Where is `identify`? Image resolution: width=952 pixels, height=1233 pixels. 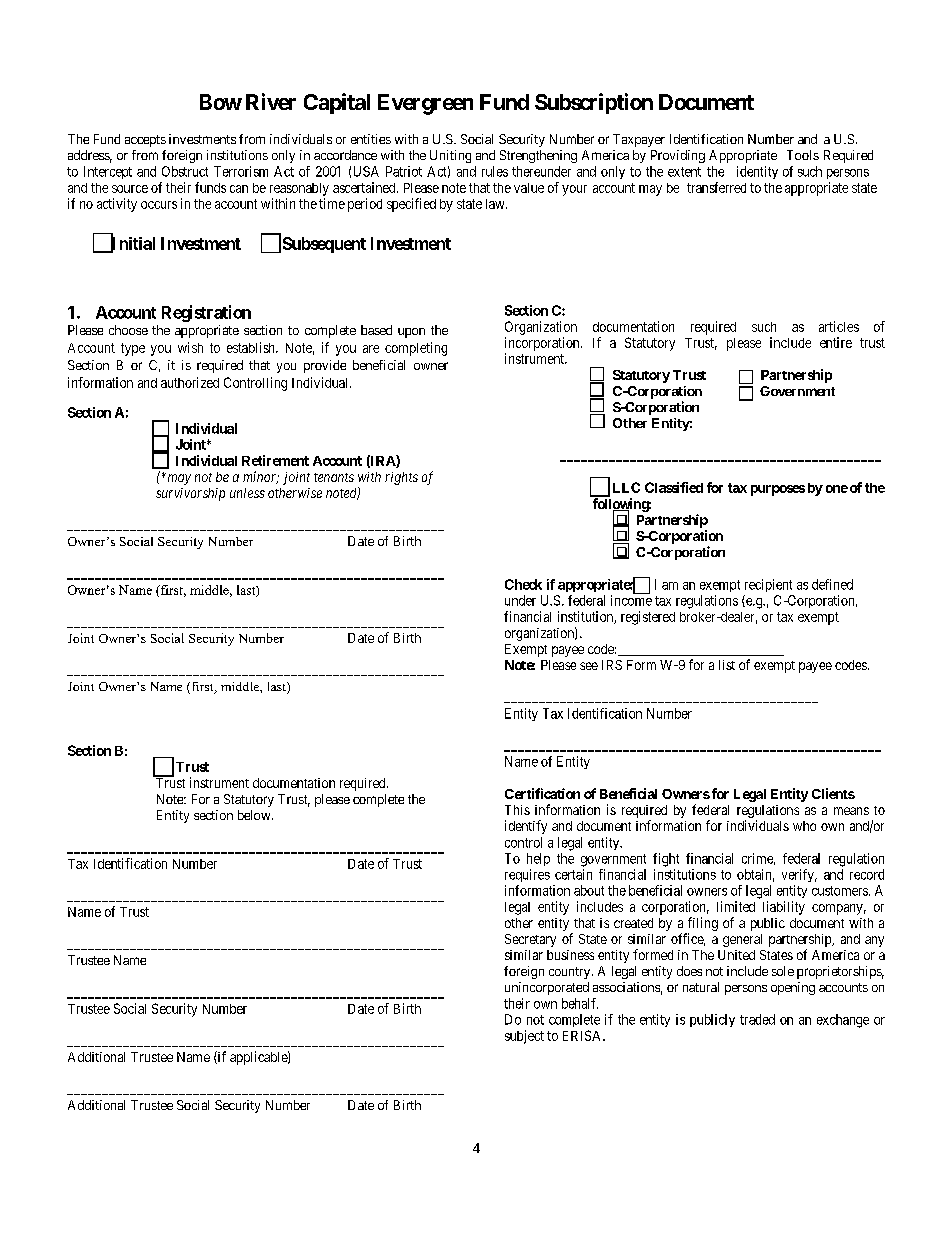
identify is located at coordinates (526, 827).
